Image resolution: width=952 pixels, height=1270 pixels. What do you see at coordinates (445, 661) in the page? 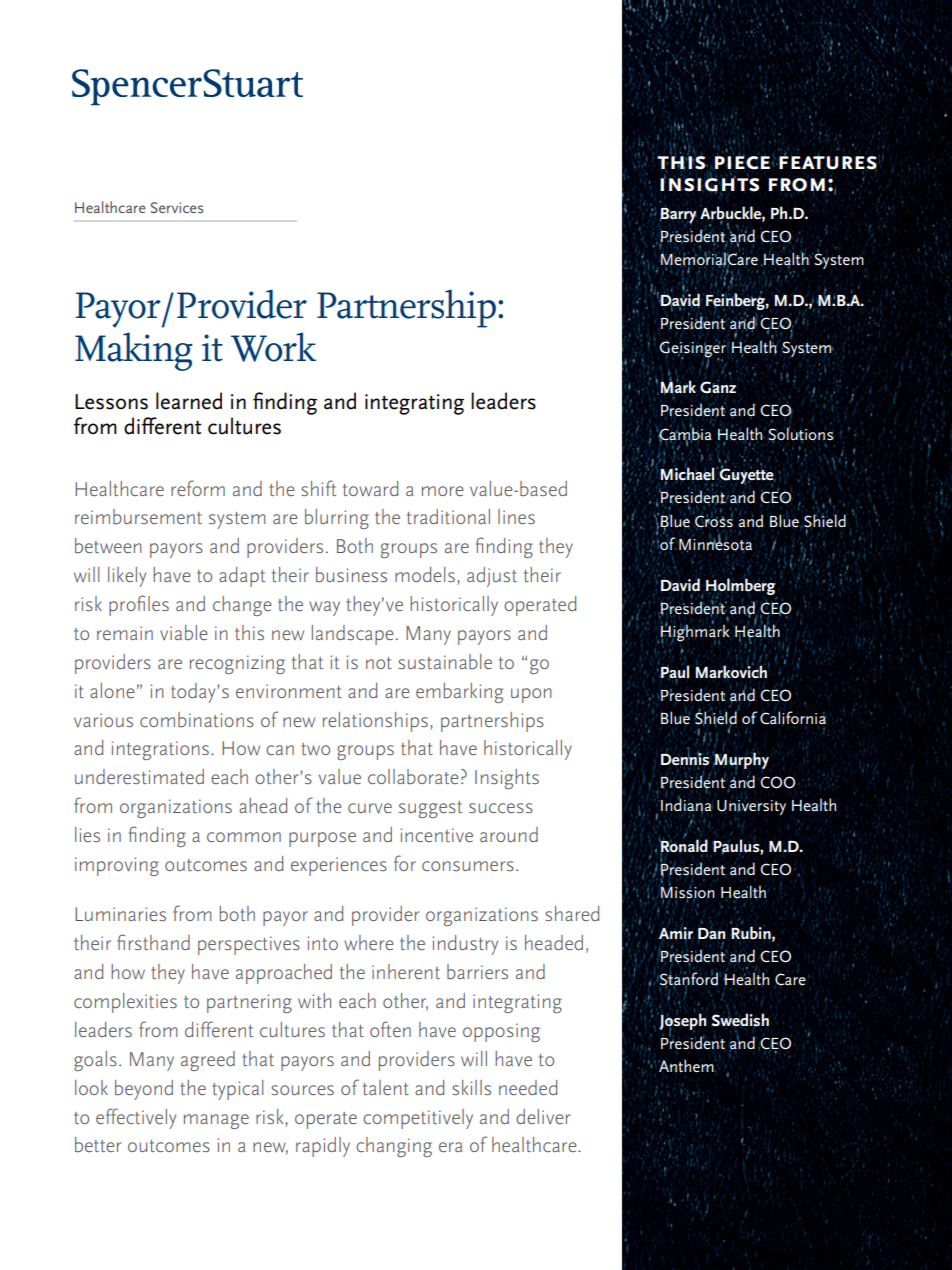
I see `sustainable` at bounding box center [445, 661].
